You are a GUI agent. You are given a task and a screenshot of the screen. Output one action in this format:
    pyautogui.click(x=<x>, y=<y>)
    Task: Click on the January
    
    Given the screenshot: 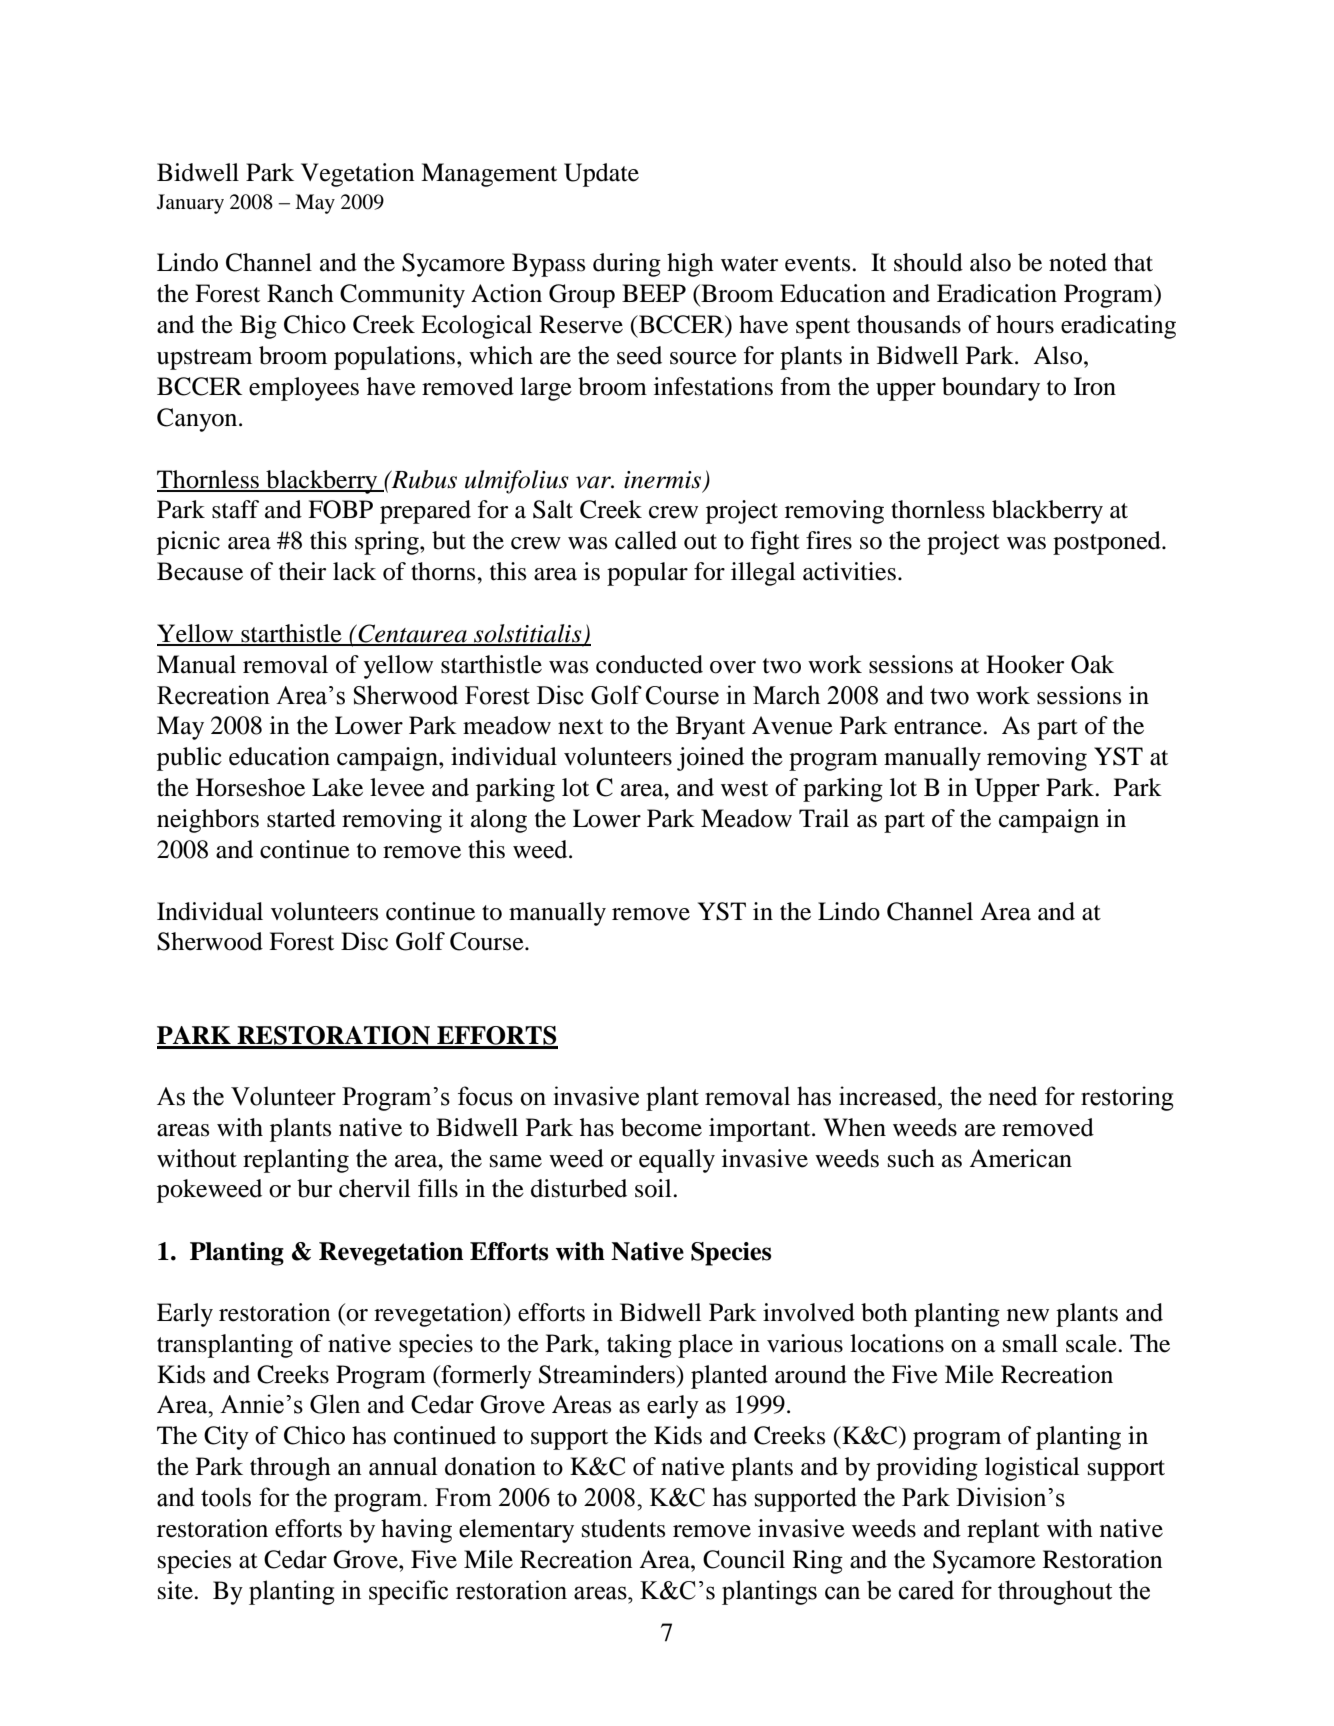 What is the action you would take?
    pyautogui.click(x=190, y=204)
